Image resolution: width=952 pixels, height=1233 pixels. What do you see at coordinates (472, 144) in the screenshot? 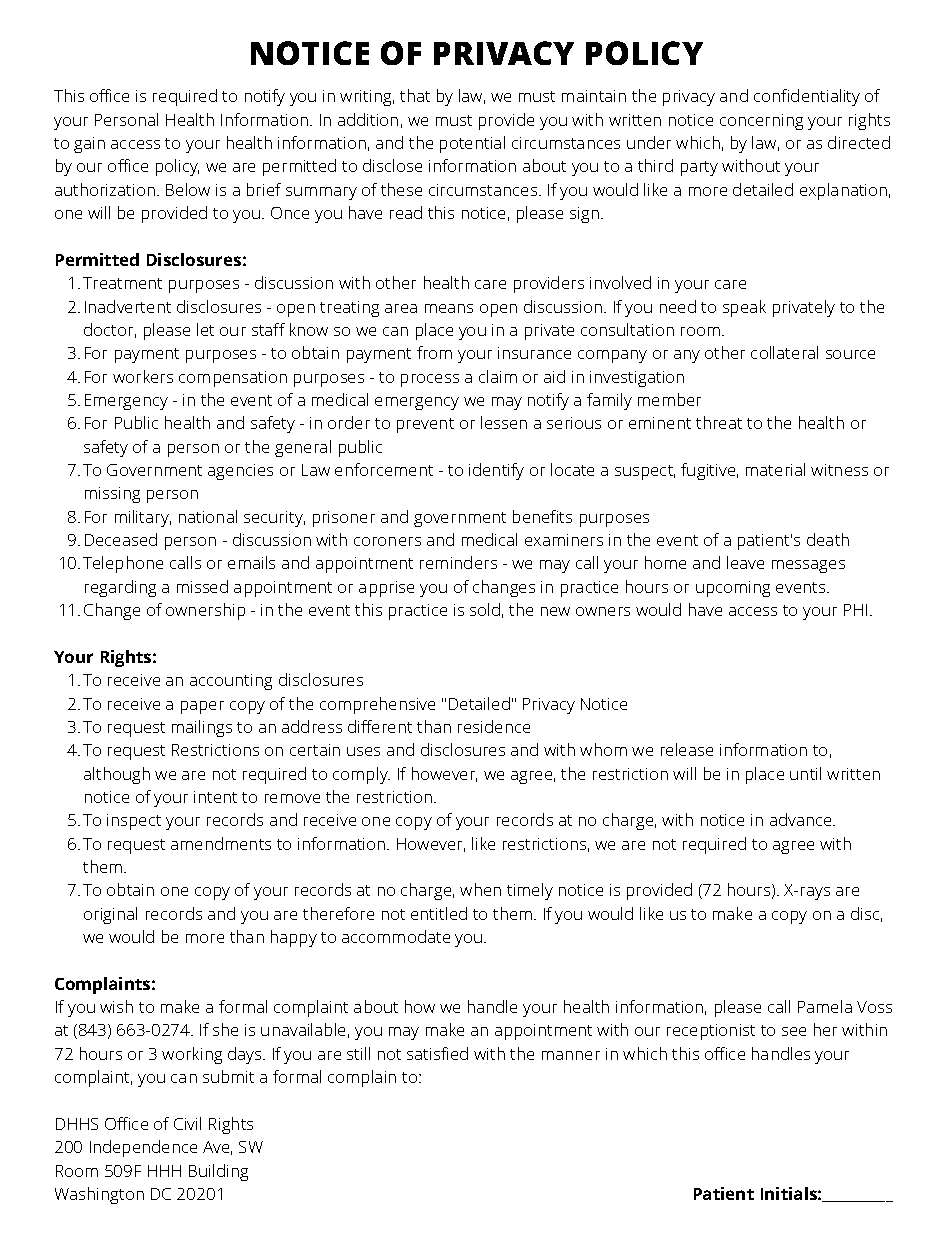
I see `potential` at bounding box center [472, 144].
